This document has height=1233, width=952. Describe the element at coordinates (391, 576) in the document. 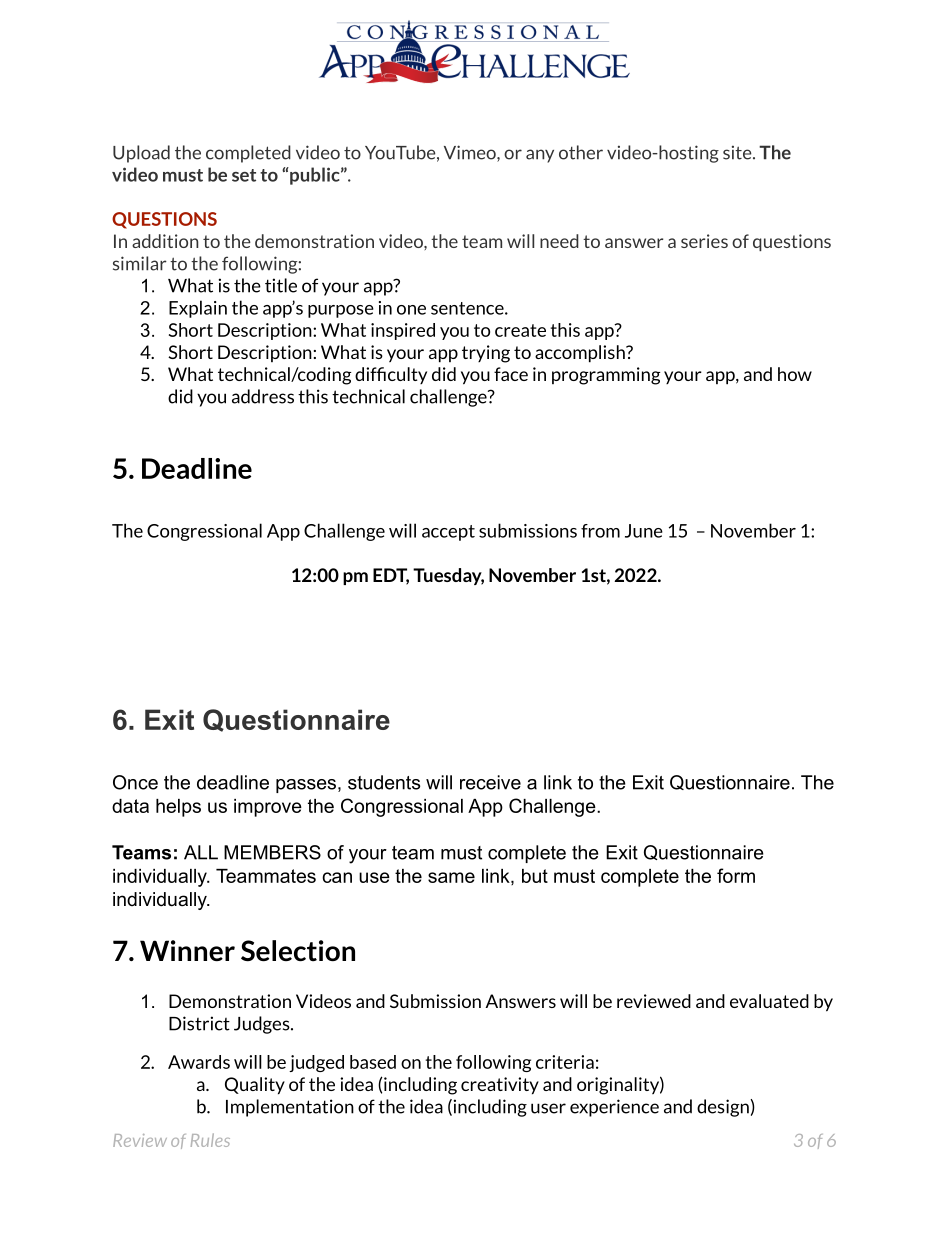

I see `EDT` at that location.
